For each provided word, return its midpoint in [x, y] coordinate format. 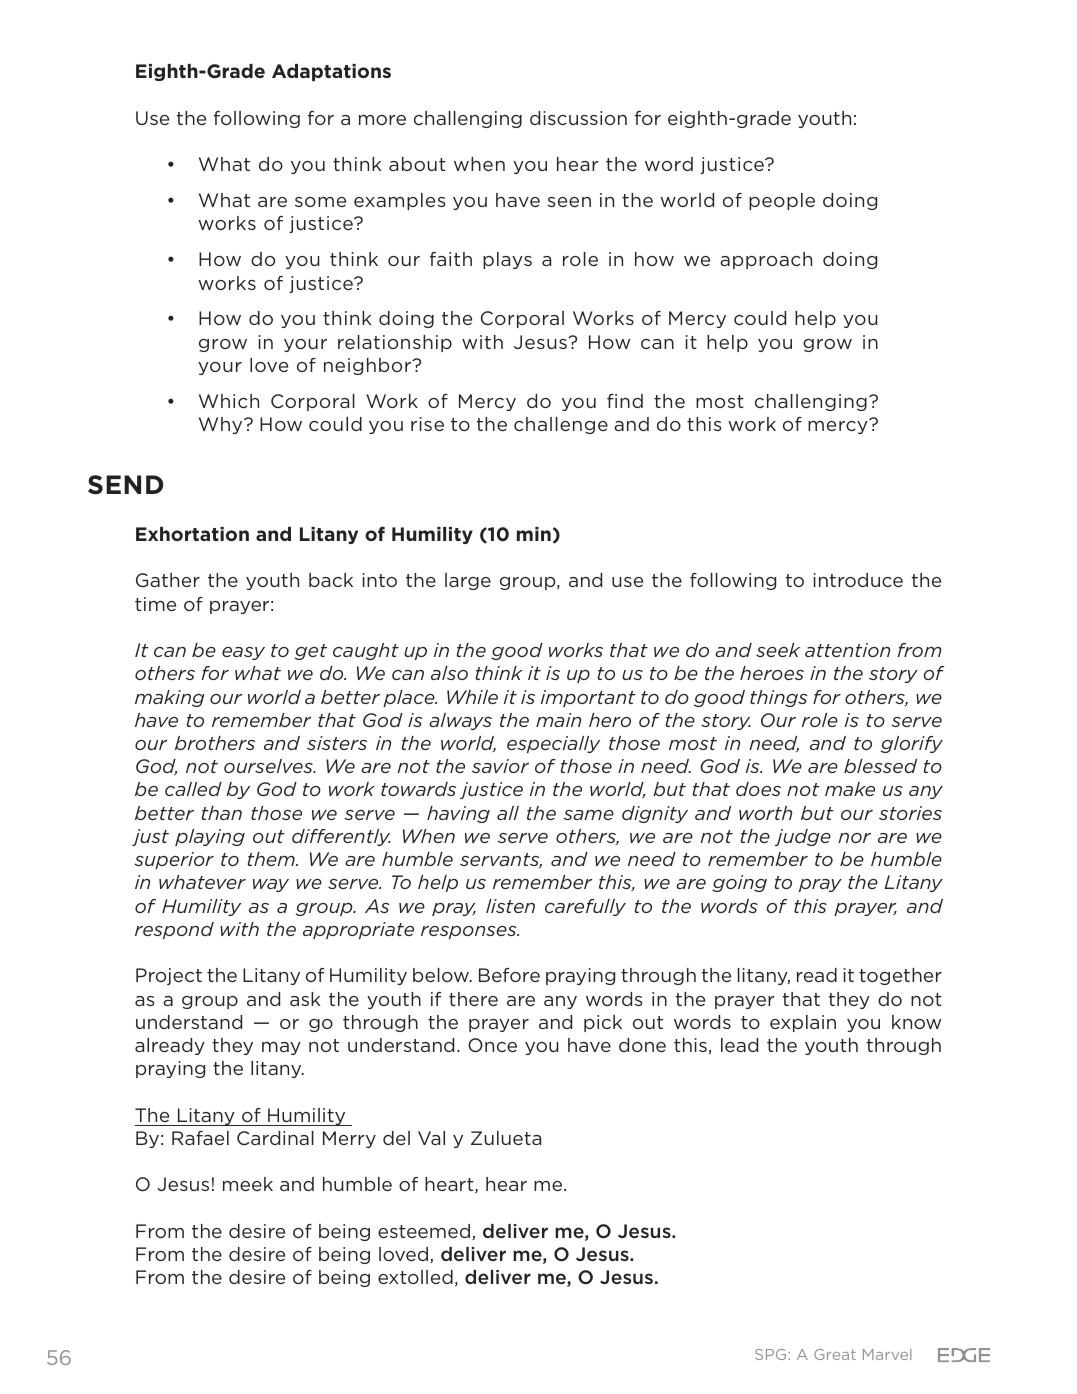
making [170, 698]
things [779, 698]
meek [248, 1184]
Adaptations [331, 72]
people [782, 201]
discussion [578, 118]
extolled [415, 1277]
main [558, 720]
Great [835, 1354]
